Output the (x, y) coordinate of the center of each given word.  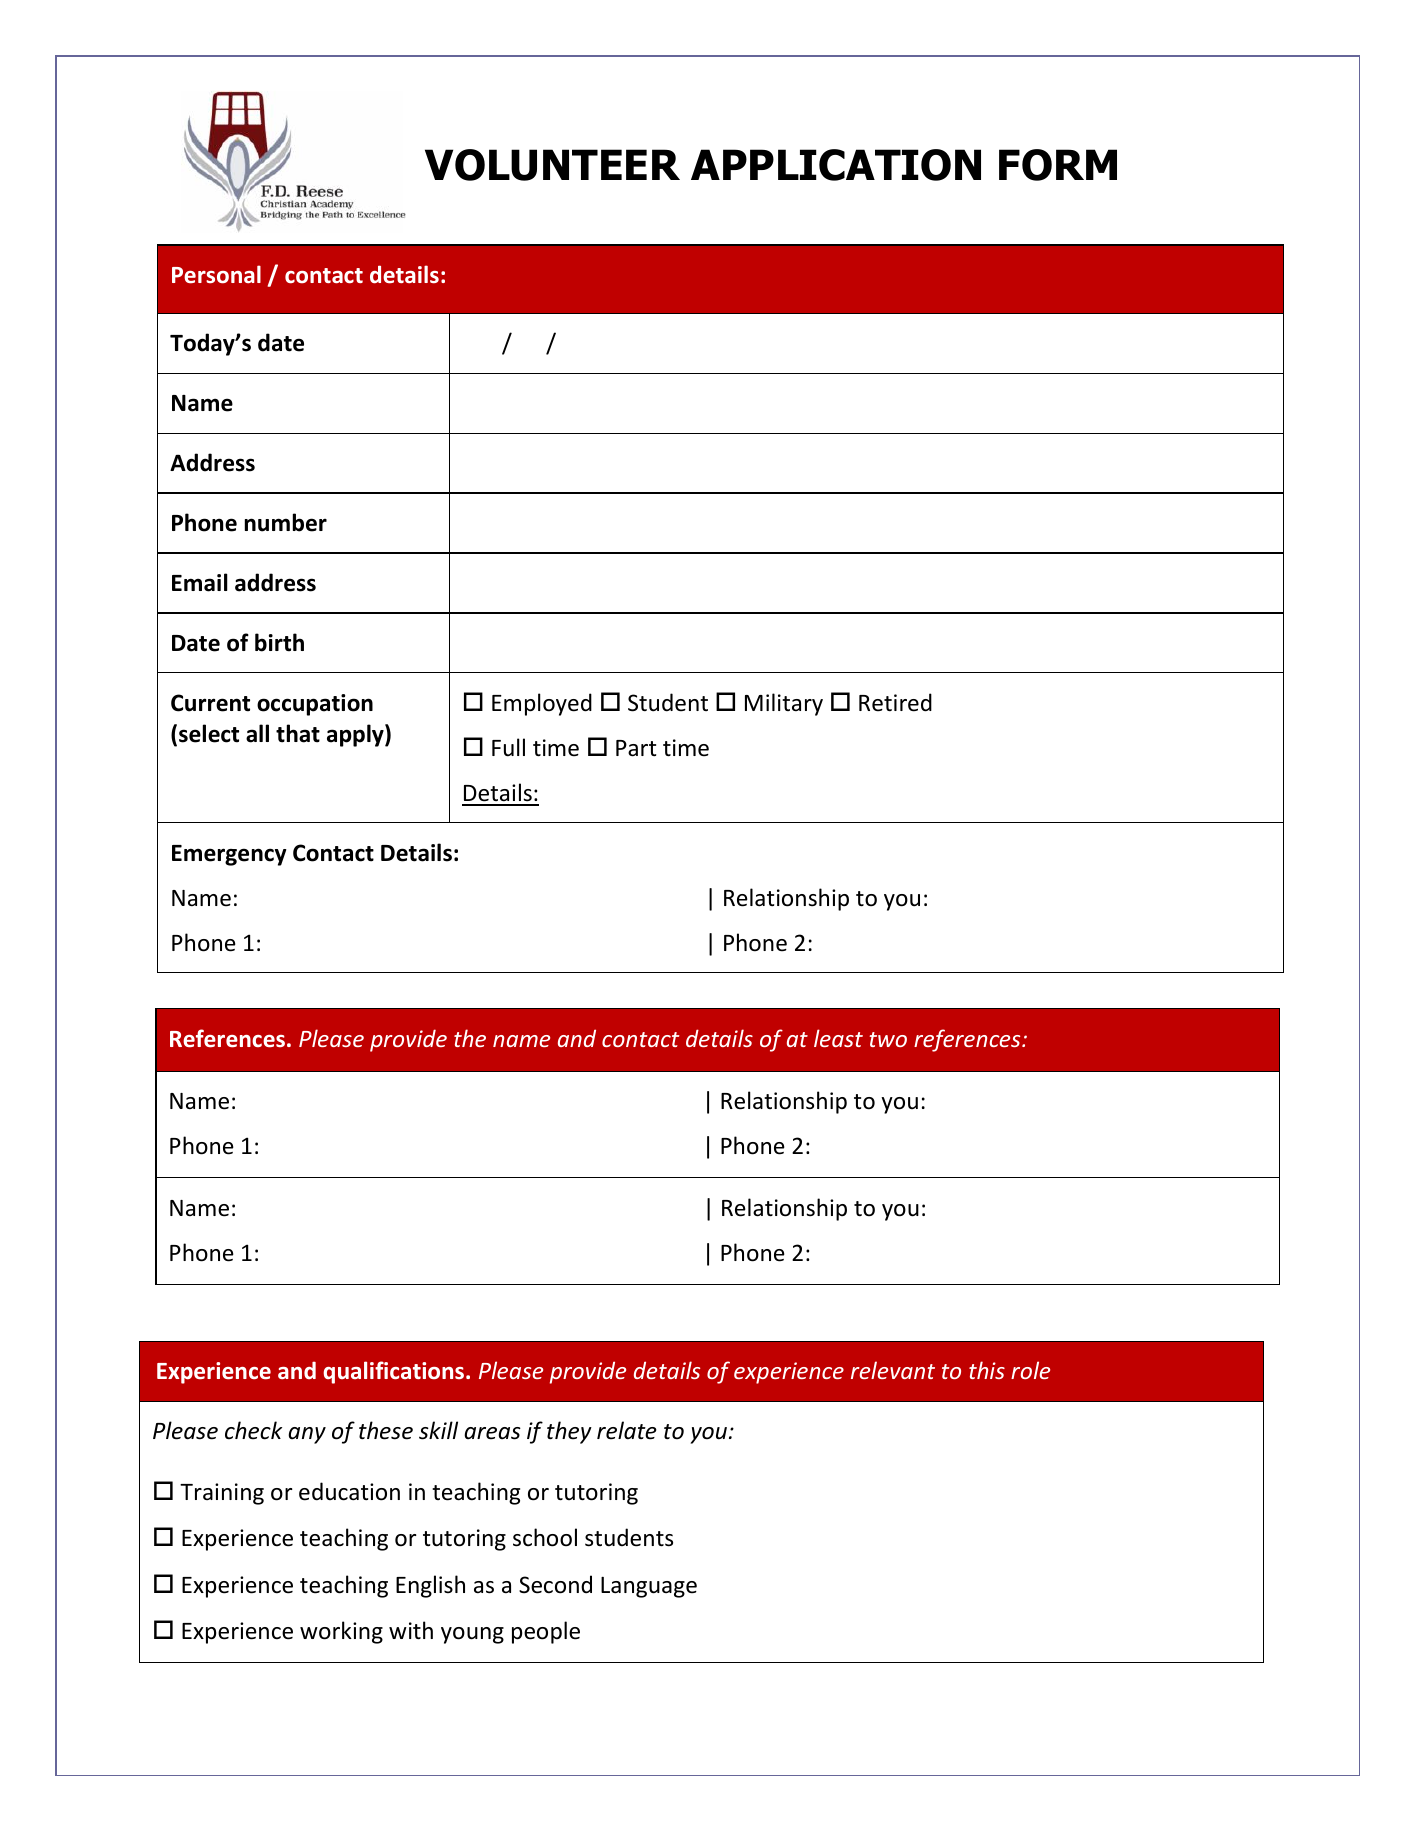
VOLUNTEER (552, 165)
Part (636, 748)
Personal (216, 274)
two (888, 1039)
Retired (895, 702)
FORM (1058, 165)
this (987, 1370)
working (341, 1632)
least (838, 1038)
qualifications (393, 1372)
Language (649, 1587)
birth (279, 642)
